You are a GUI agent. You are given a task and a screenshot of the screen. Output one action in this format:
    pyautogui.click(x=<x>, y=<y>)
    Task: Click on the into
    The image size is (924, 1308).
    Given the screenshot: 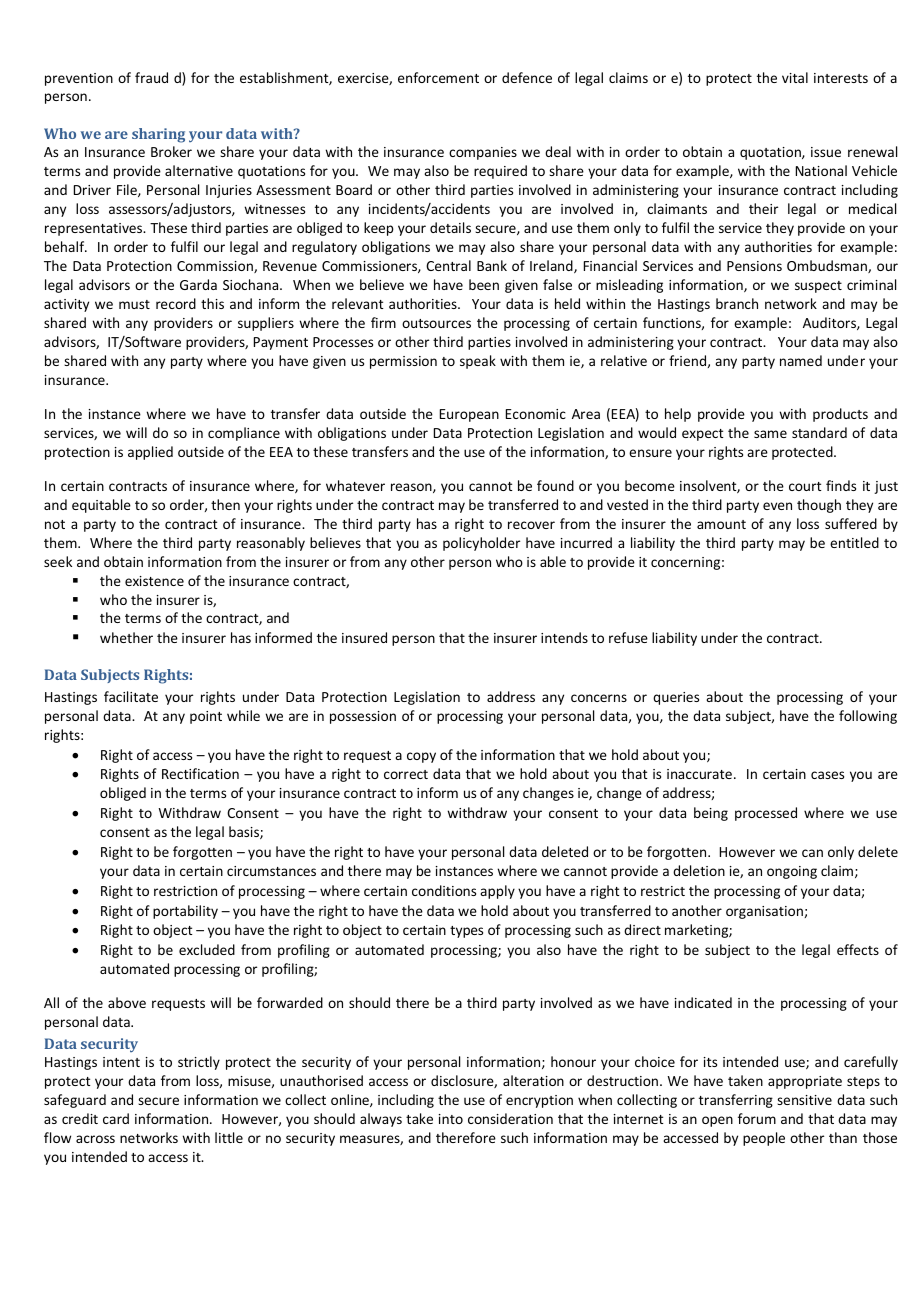 What is the action you would take?
    pyautogui.click(x=451, y=1119)
